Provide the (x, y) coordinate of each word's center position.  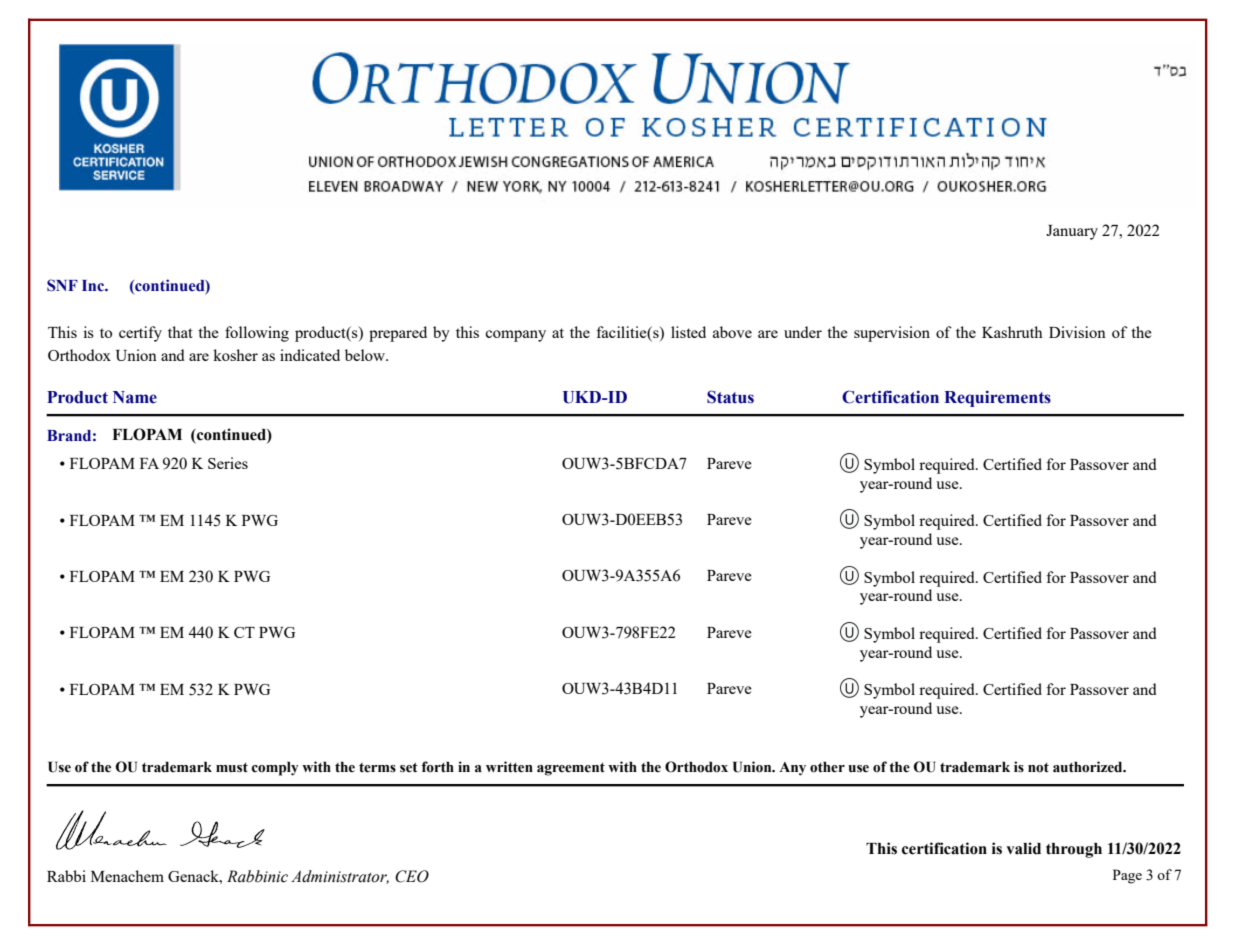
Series (228, 463)
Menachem (127, 876)
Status (730, 397)
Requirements (997, 398)
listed (688, 332)
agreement (571, 769)
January (1072, 232)
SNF (62, 285)
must (232, 768)
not (1038, 768)
